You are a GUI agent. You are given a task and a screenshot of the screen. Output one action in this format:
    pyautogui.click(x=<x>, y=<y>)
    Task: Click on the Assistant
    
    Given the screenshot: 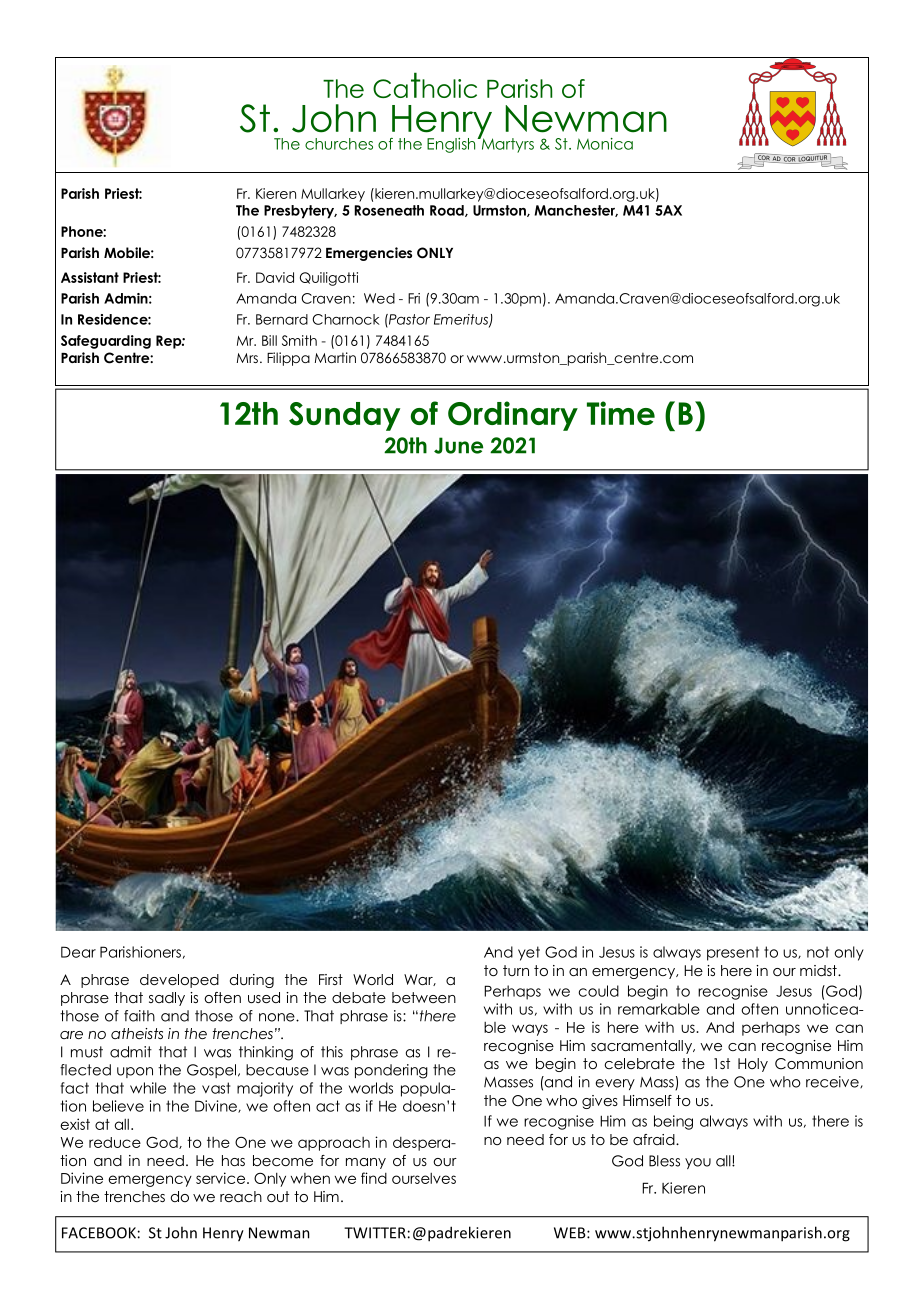 What is the action you would take?
    pyautogui.click(x=90, y=277)
